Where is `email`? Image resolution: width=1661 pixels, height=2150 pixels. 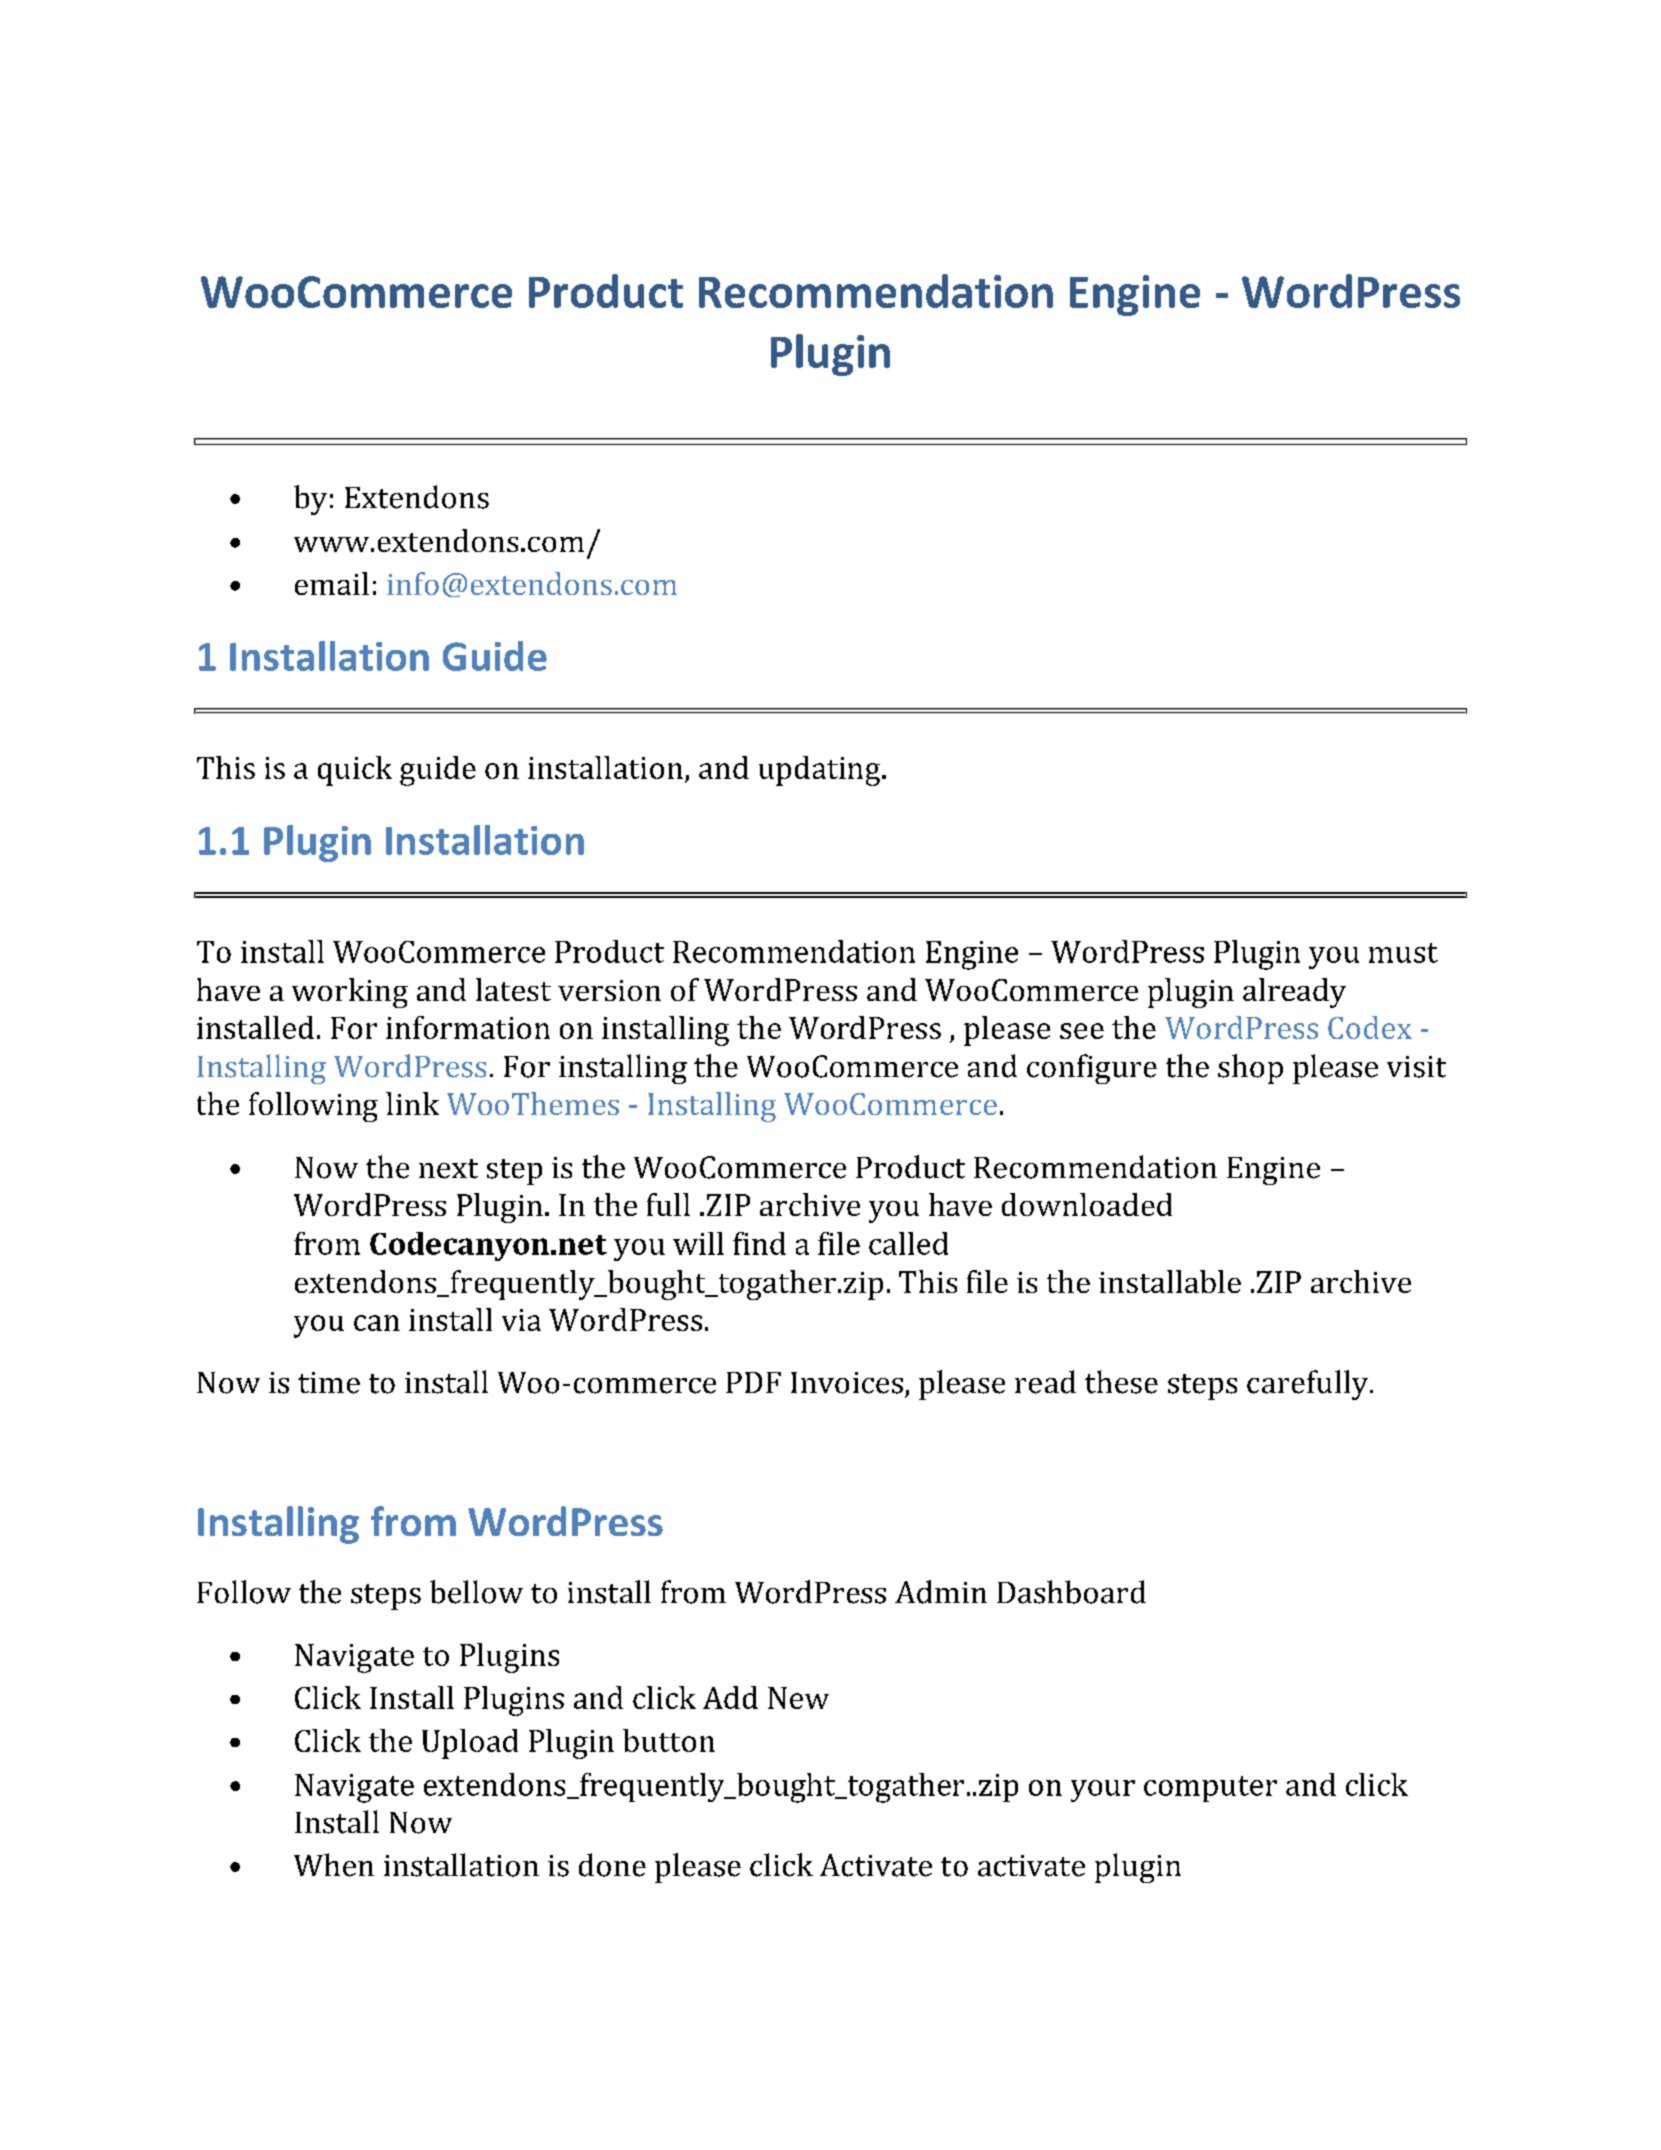
email is located at coordinates (332, 583).
